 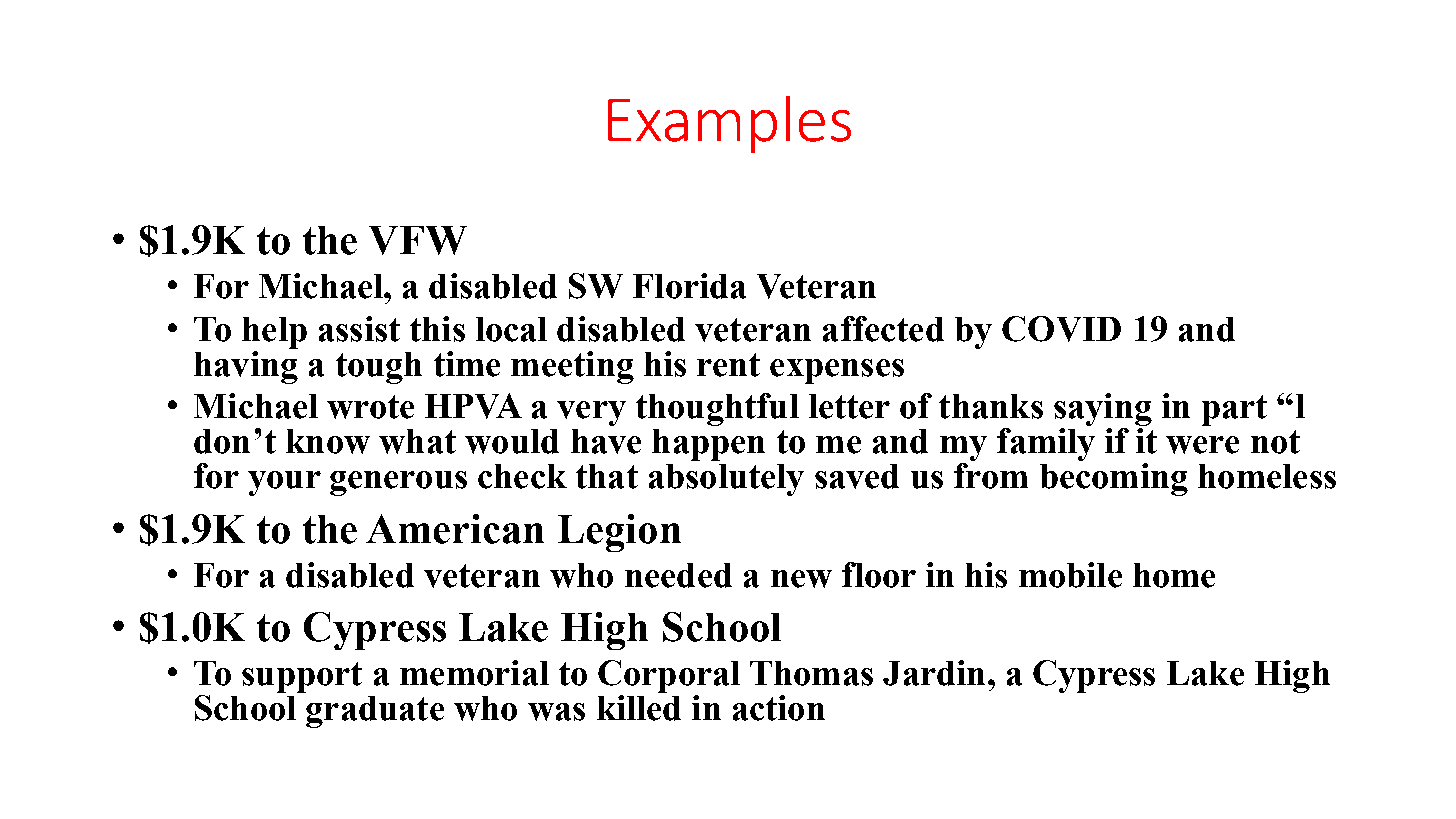 What do you see at coordinates (689, 286) in the screenshot?
I see `Florida` at bounding box center [689, 286].
